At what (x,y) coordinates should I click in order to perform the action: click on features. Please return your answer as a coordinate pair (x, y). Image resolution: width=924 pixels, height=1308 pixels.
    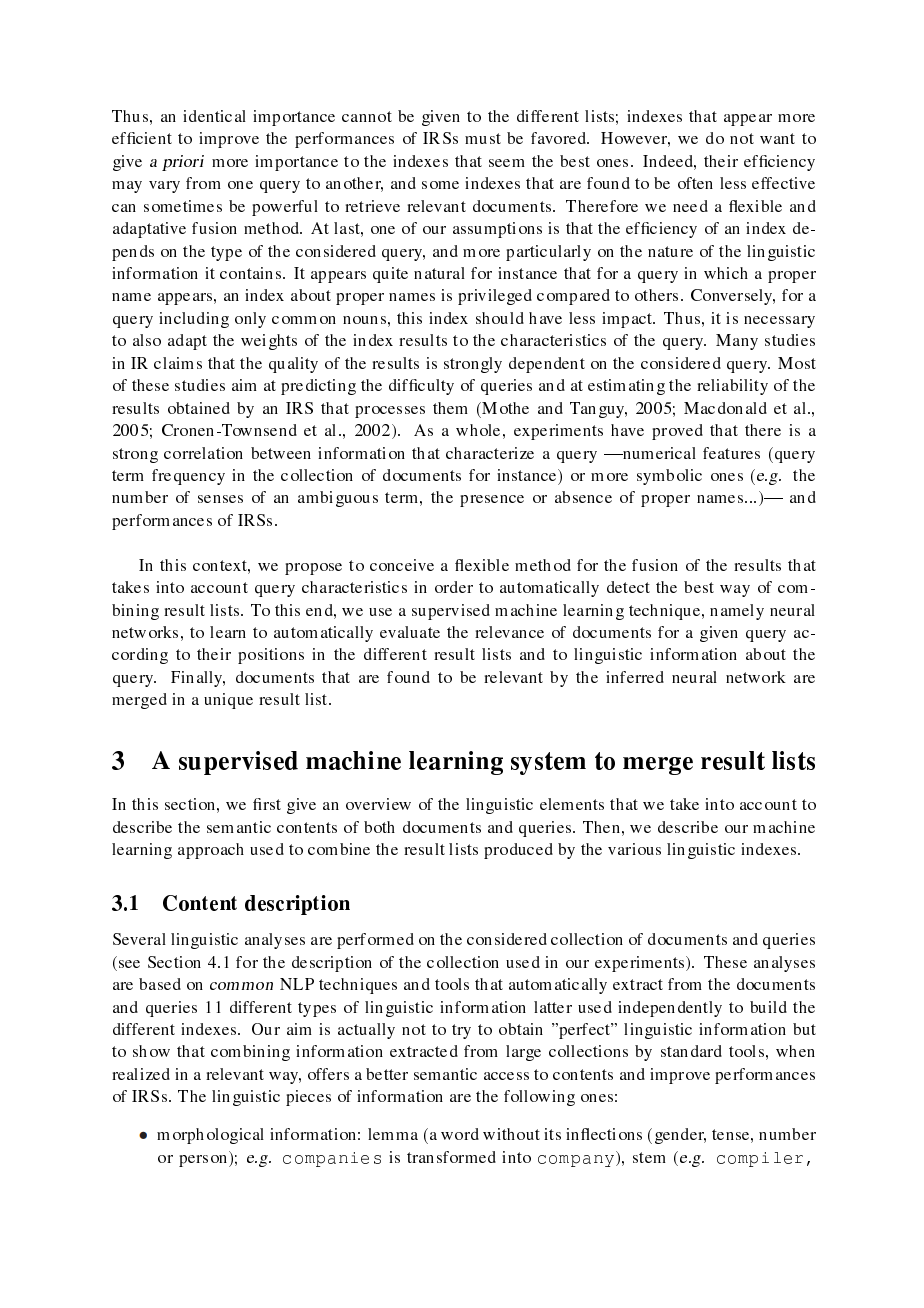
    Looking at the image, I should click on (731, 453).
